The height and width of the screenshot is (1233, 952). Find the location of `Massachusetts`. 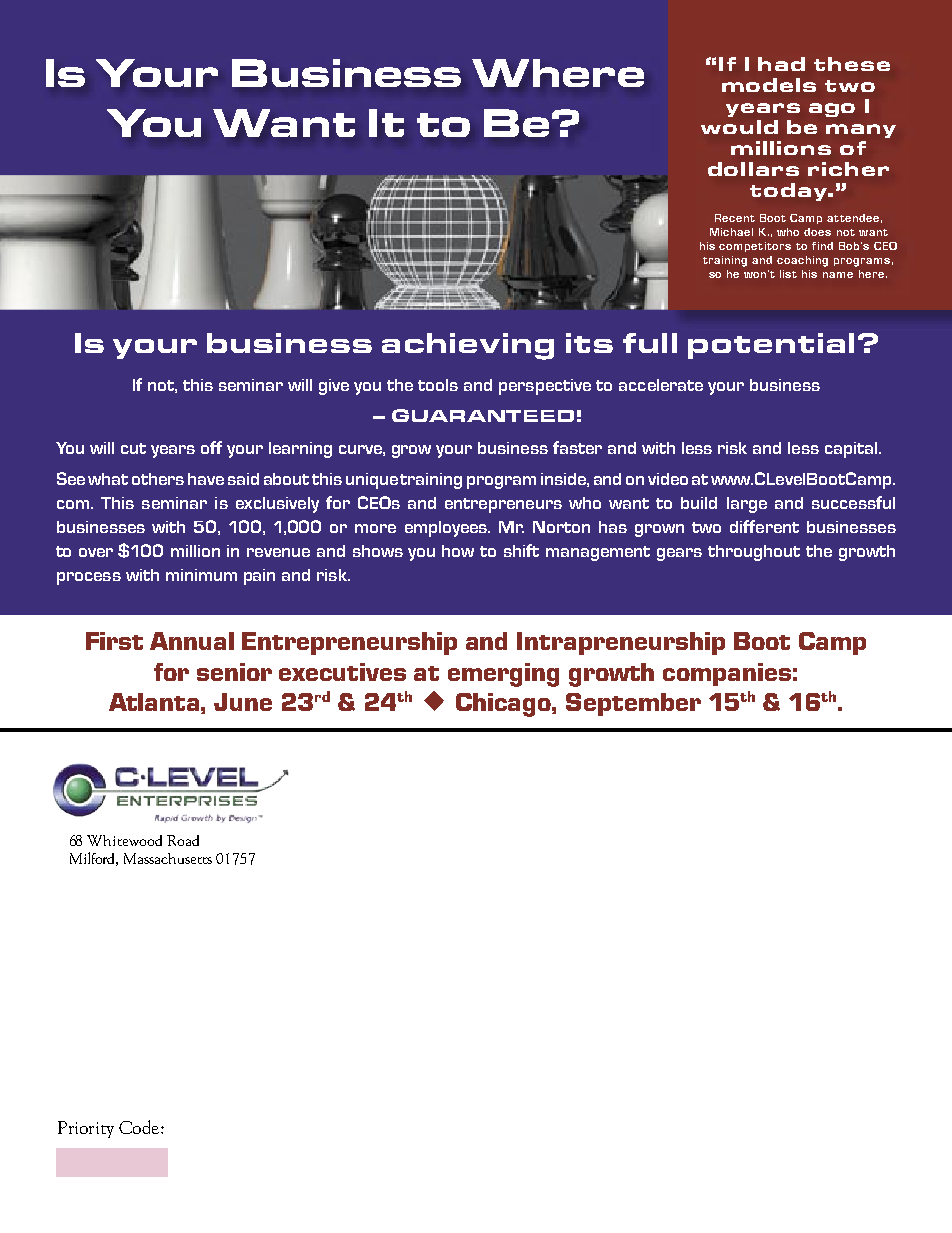

Massachusetts is located at coordinates (168, 858).
